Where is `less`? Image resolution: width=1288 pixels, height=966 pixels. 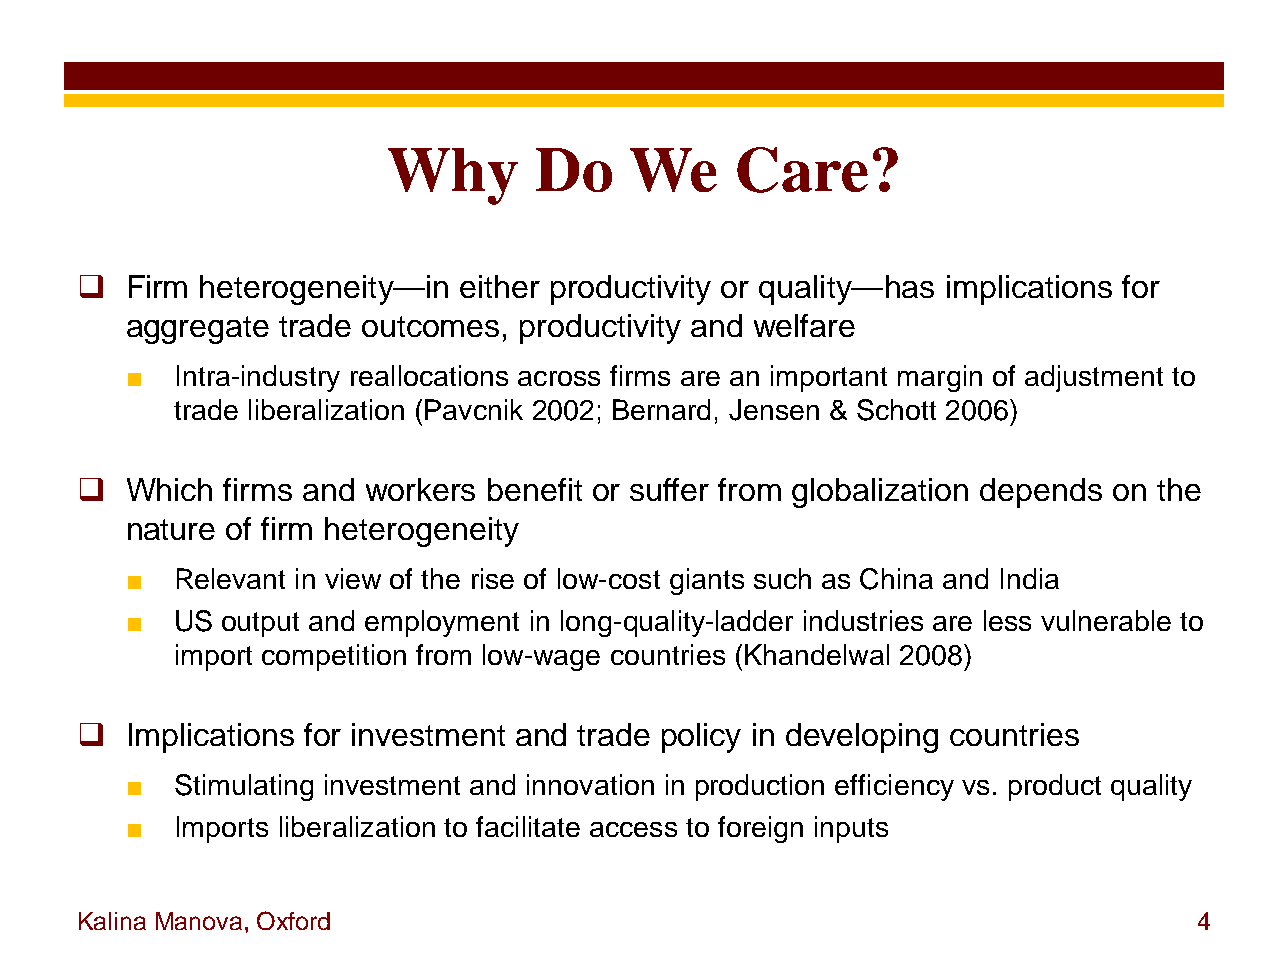 less is located at coordinates (1007, 620).
